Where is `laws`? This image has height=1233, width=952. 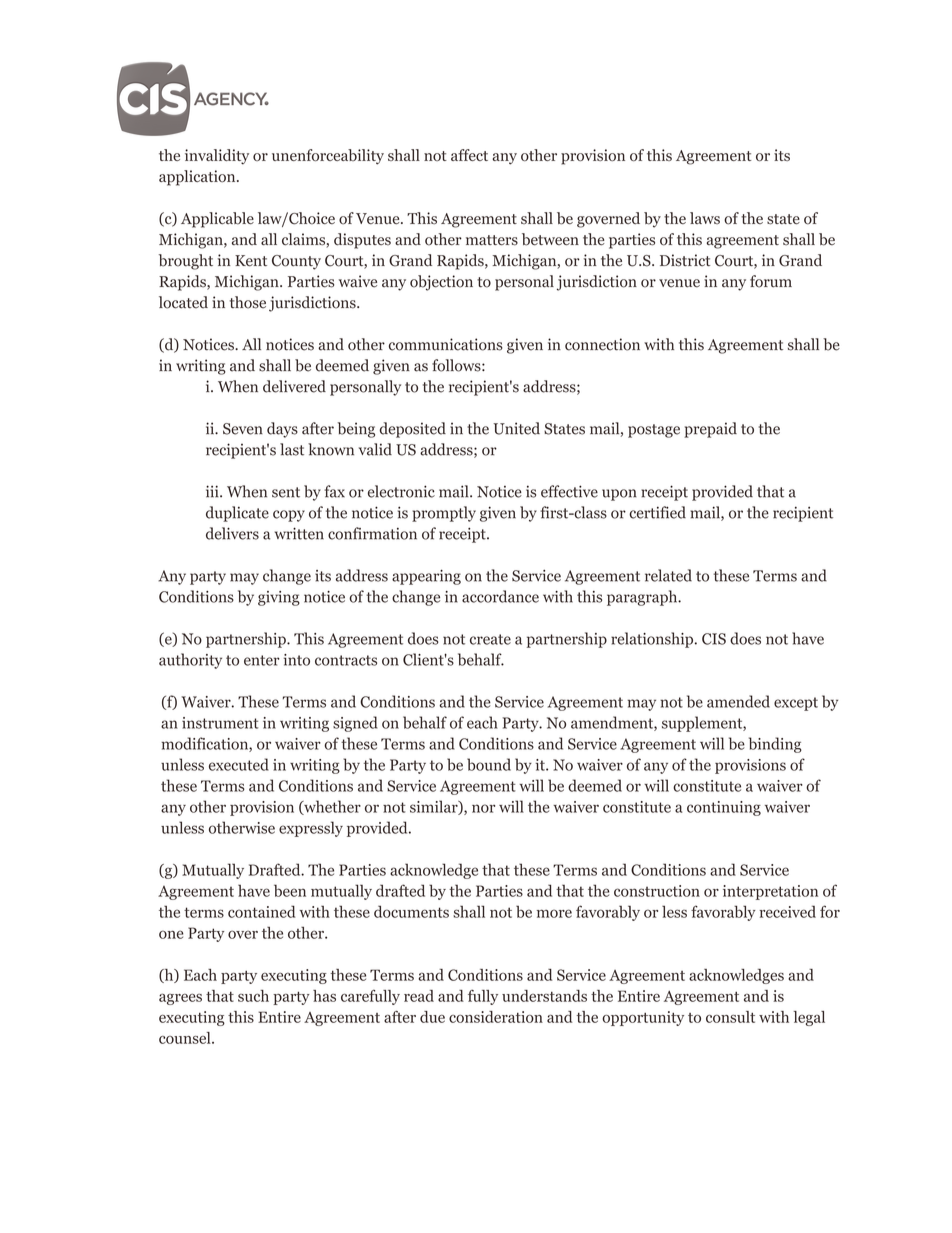
laws is located at coordinates (705, 218).
